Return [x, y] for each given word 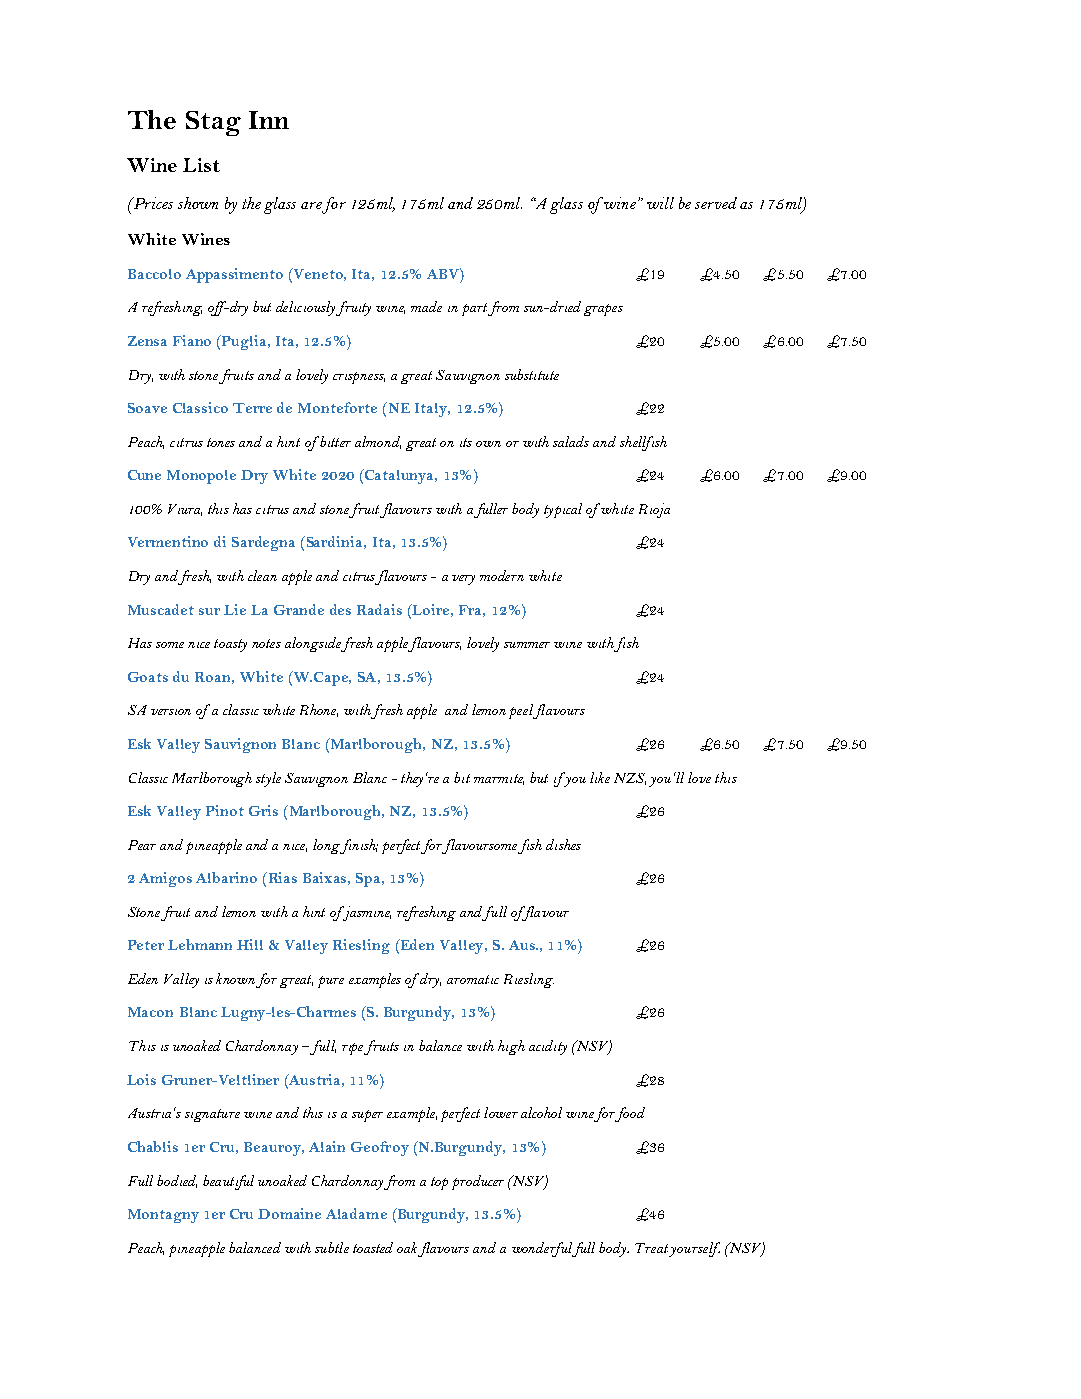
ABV [444, 273]
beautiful [228, 1182]
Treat [651, 1248]
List [201, 165]
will [660, 203]
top [439, 1183]
